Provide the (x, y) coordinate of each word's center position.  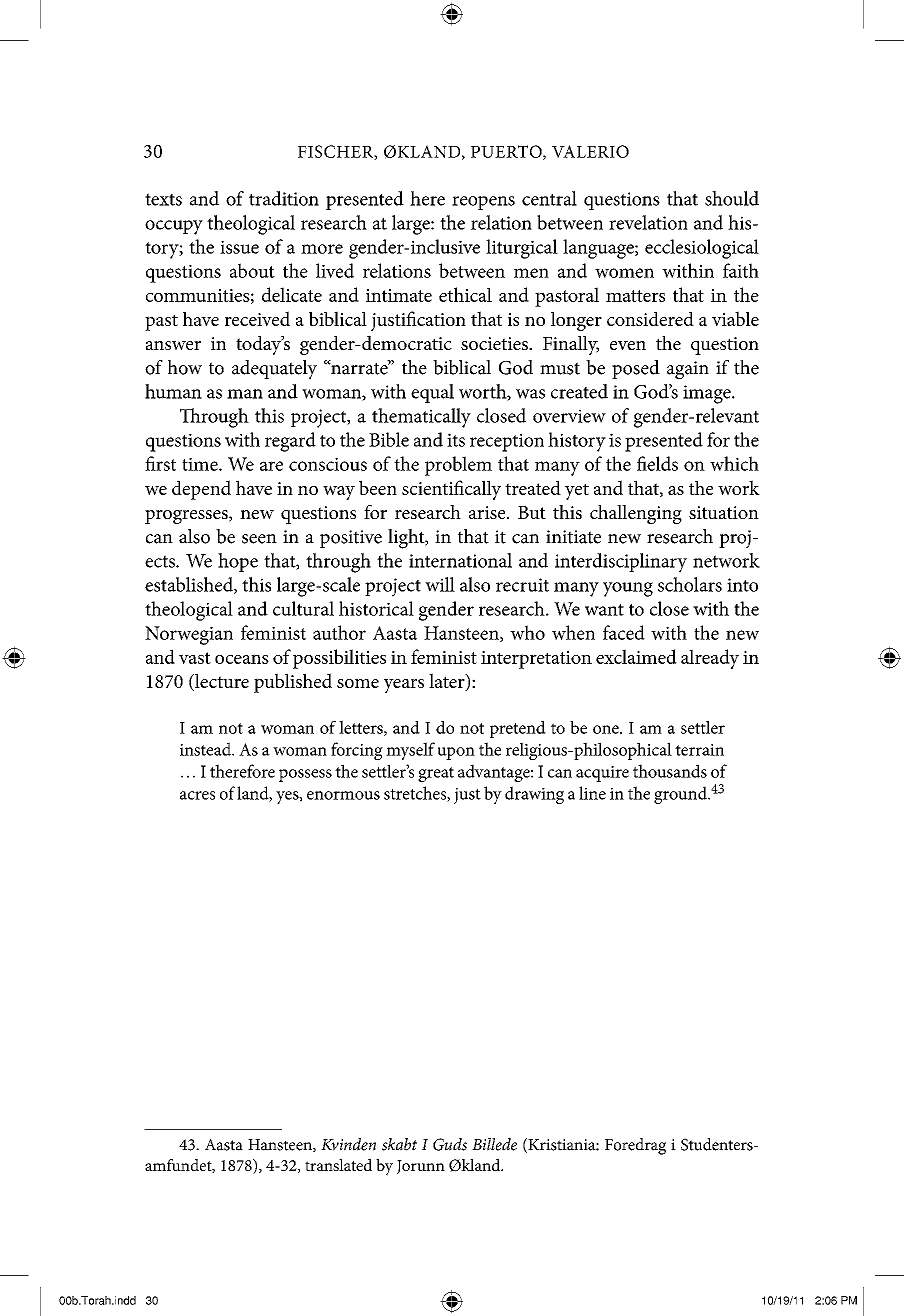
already (710, 659)
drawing (534, 795)
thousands (670, 771)
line (592, 793)
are (271, 466)
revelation (648, 222)
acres (197, 795)
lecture (221, 682)
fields (657, 463)
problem (458, 466)
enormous (343, 795)
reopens (483, 203)
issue (239, 247)
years (404, 686)
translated (338, 1165)
